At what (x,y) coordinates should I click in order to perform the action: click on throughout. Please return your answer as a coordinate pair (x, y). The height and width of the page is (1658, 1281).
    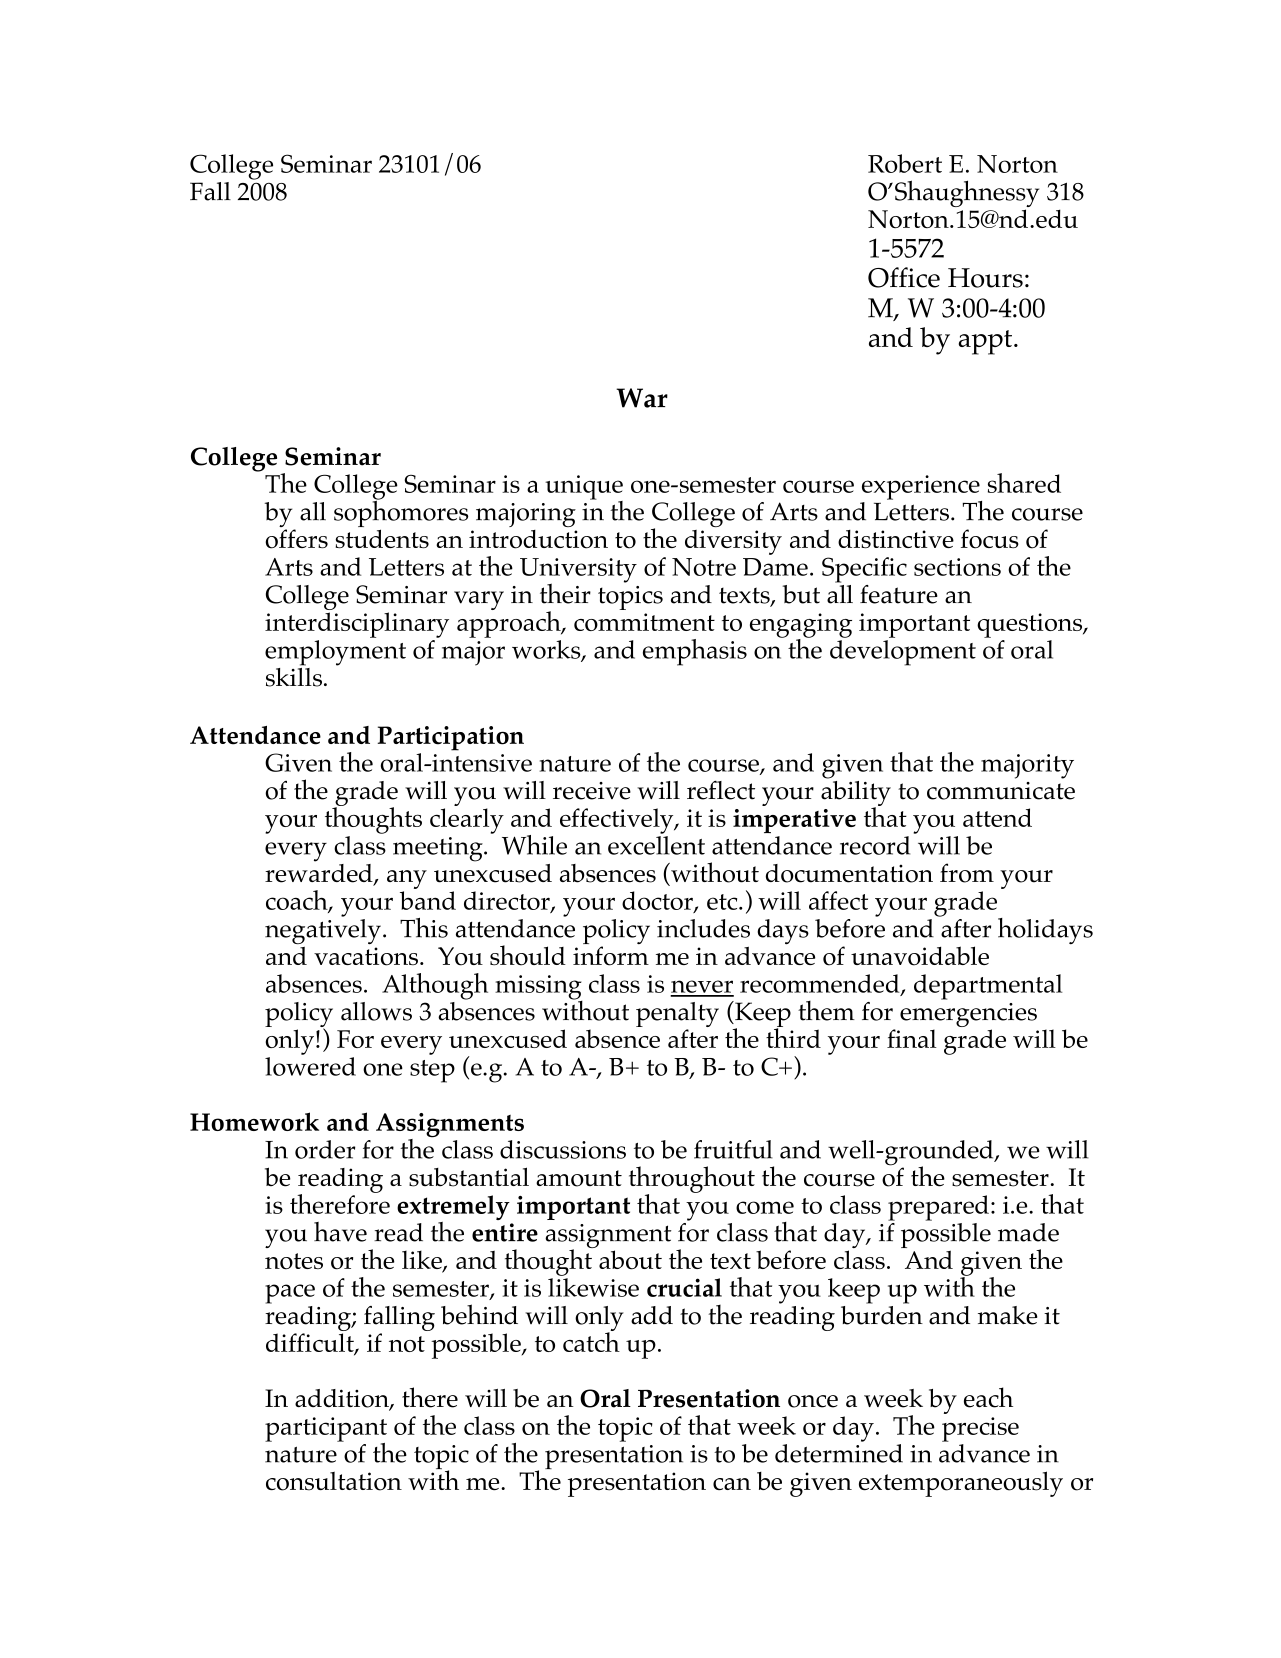
    Looking at the image, I should click on (692, 1180).
